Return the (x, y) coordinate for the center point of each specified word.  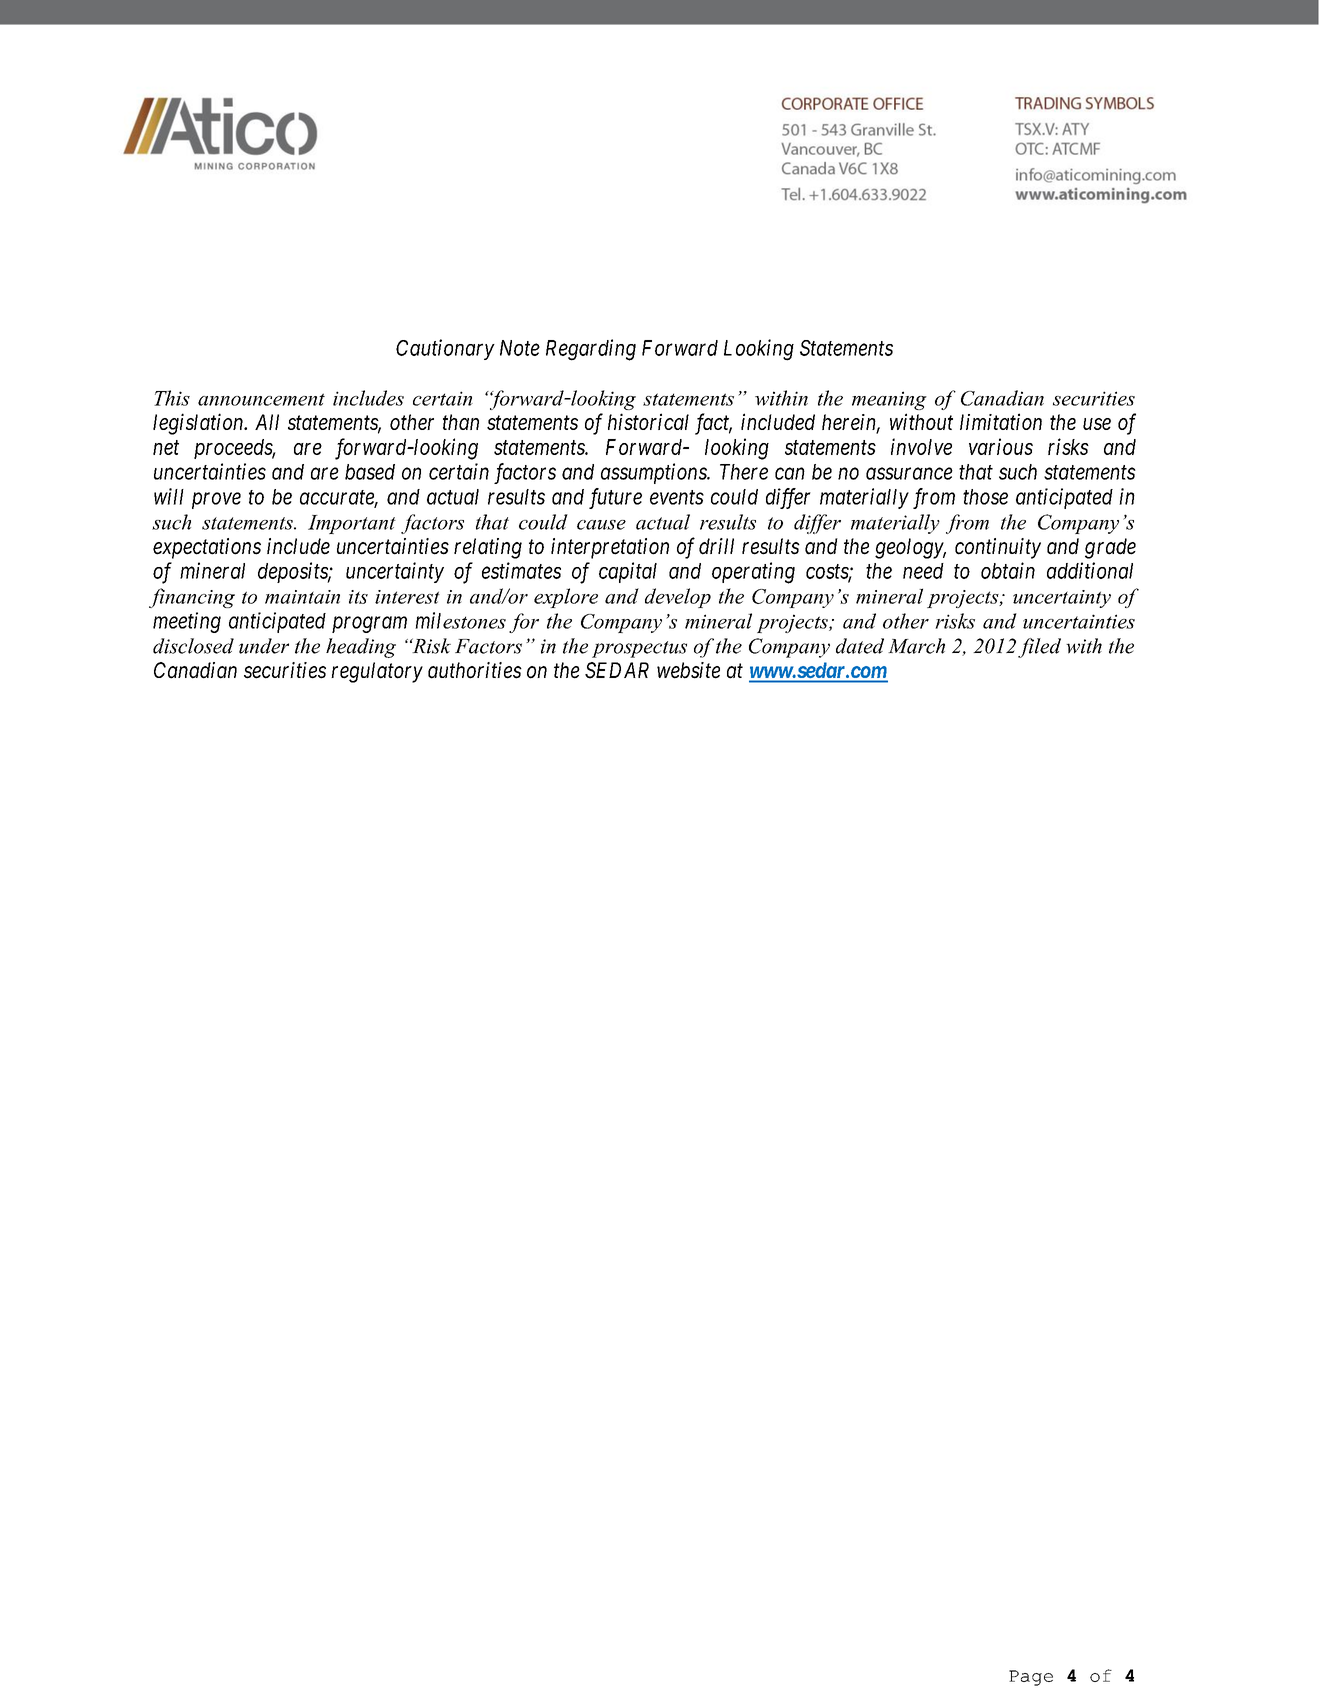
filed (1039, 648)
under (264, 646)
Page (1031, 1678)
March (916, 646)
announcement (261, 399)
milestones (460, 620)
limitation (1001, 421)
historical (648, 421)
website (688, 670)
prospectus (639, 649)
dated (860, 646)
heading (361, 648)
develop (678, 598)
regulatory (377, 672)
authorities (475, 670)
